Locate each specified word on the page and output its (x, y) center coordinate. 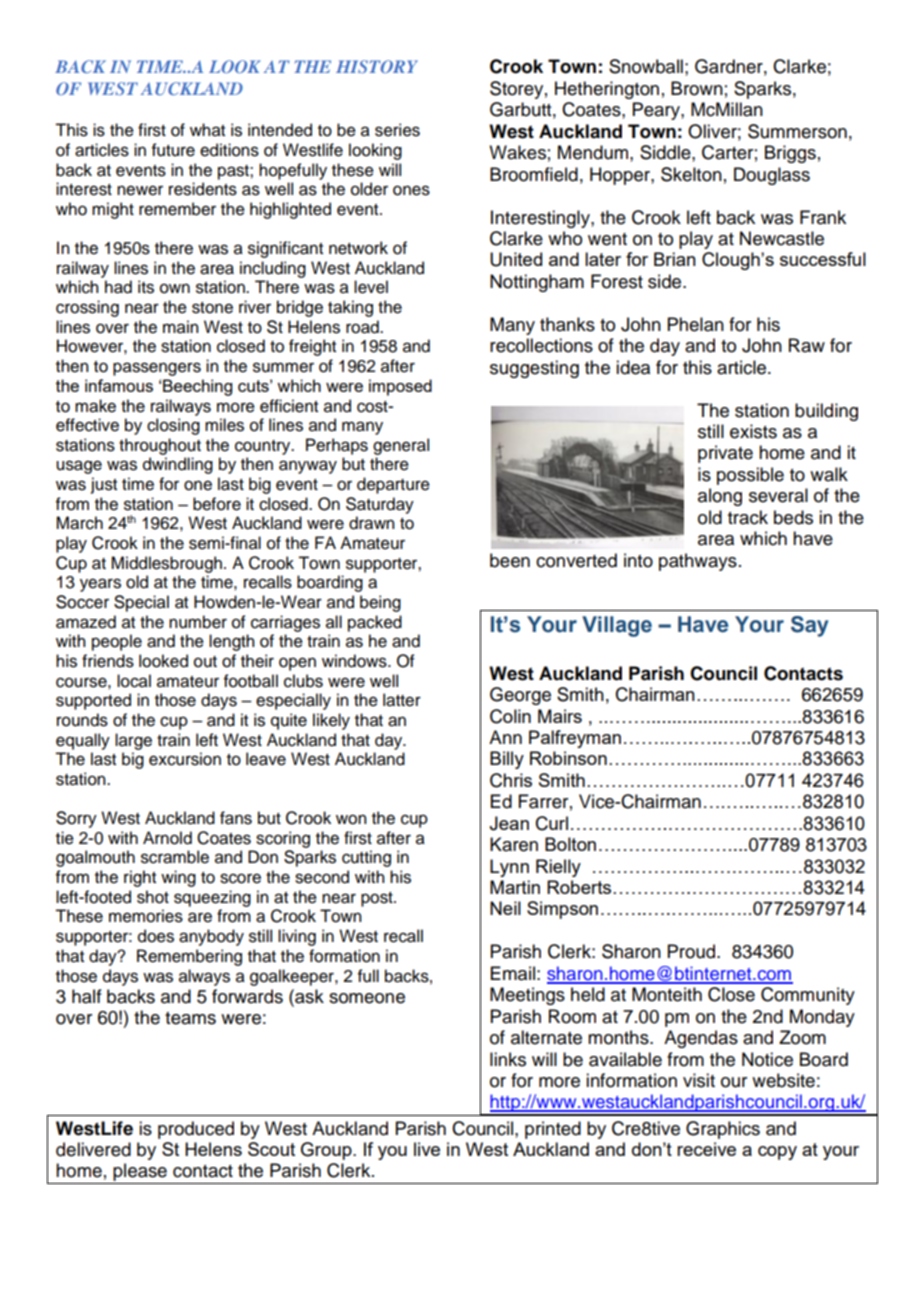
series (397, 130)
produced (196, 1130)
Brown (697, 88)
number (198, 622)
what (207, 130)
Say (809, 626)
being (380, 603)
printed (553, 1130)
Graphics (723, 1130)
